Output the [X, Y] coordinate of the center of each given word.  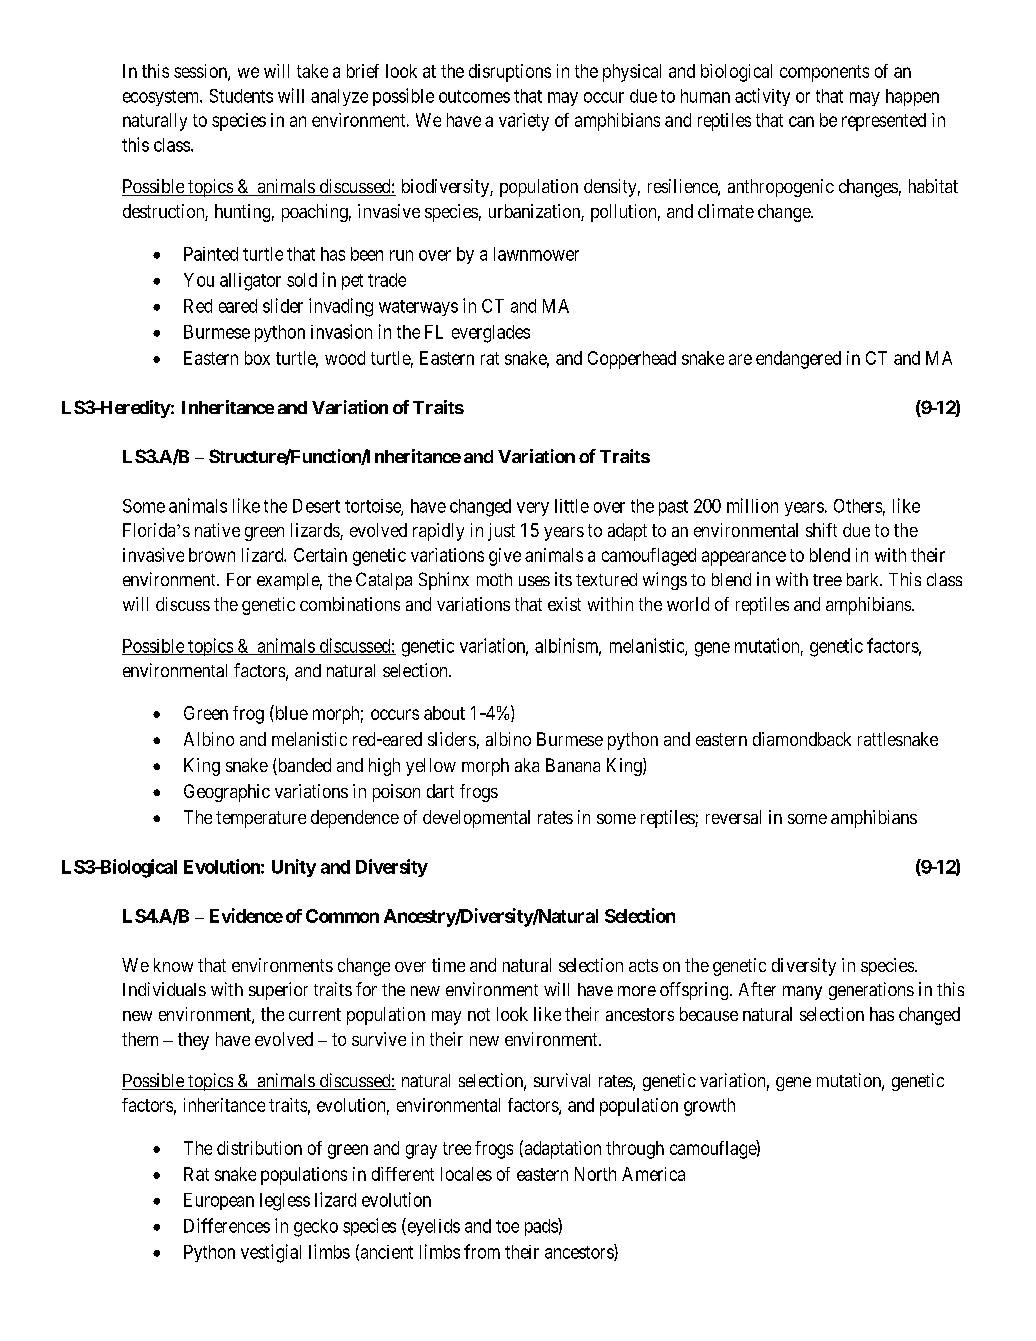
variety [524, 122]
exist [564, 604]
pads [542, 1227]
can [801, 121]
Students [241, 96]
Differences [227, 1225]
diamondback [802, 739]
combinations [350, 604]
